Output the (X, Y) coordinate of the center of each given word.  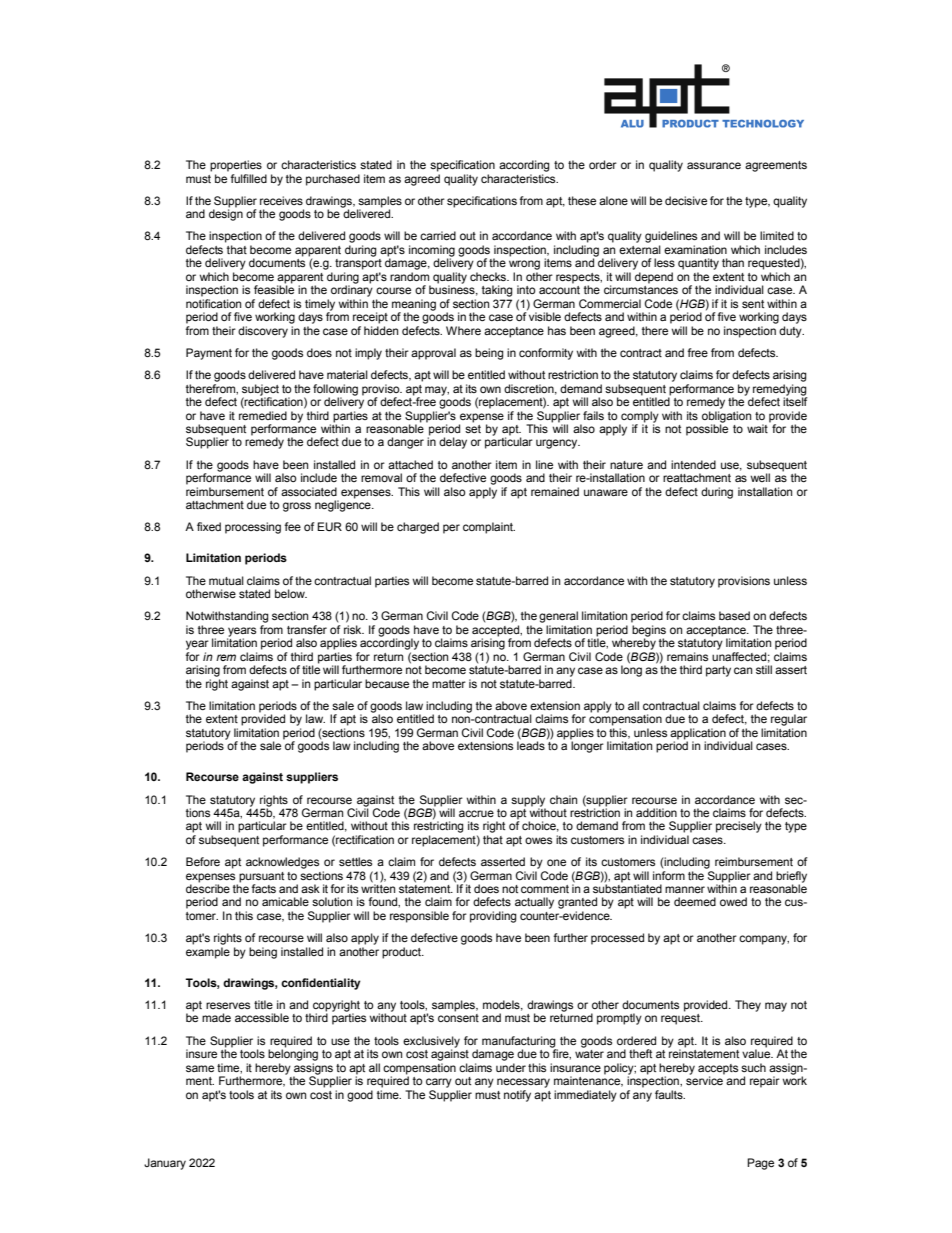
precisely (739, 827)
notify (517, 1096)
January (165, 1164)
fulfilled (247, 177)
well (760, 477)
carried (438, 235)
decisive (686, 200)
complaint (489, 528)
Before (203, 861)
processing (253, 528)
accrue (476, 813)
